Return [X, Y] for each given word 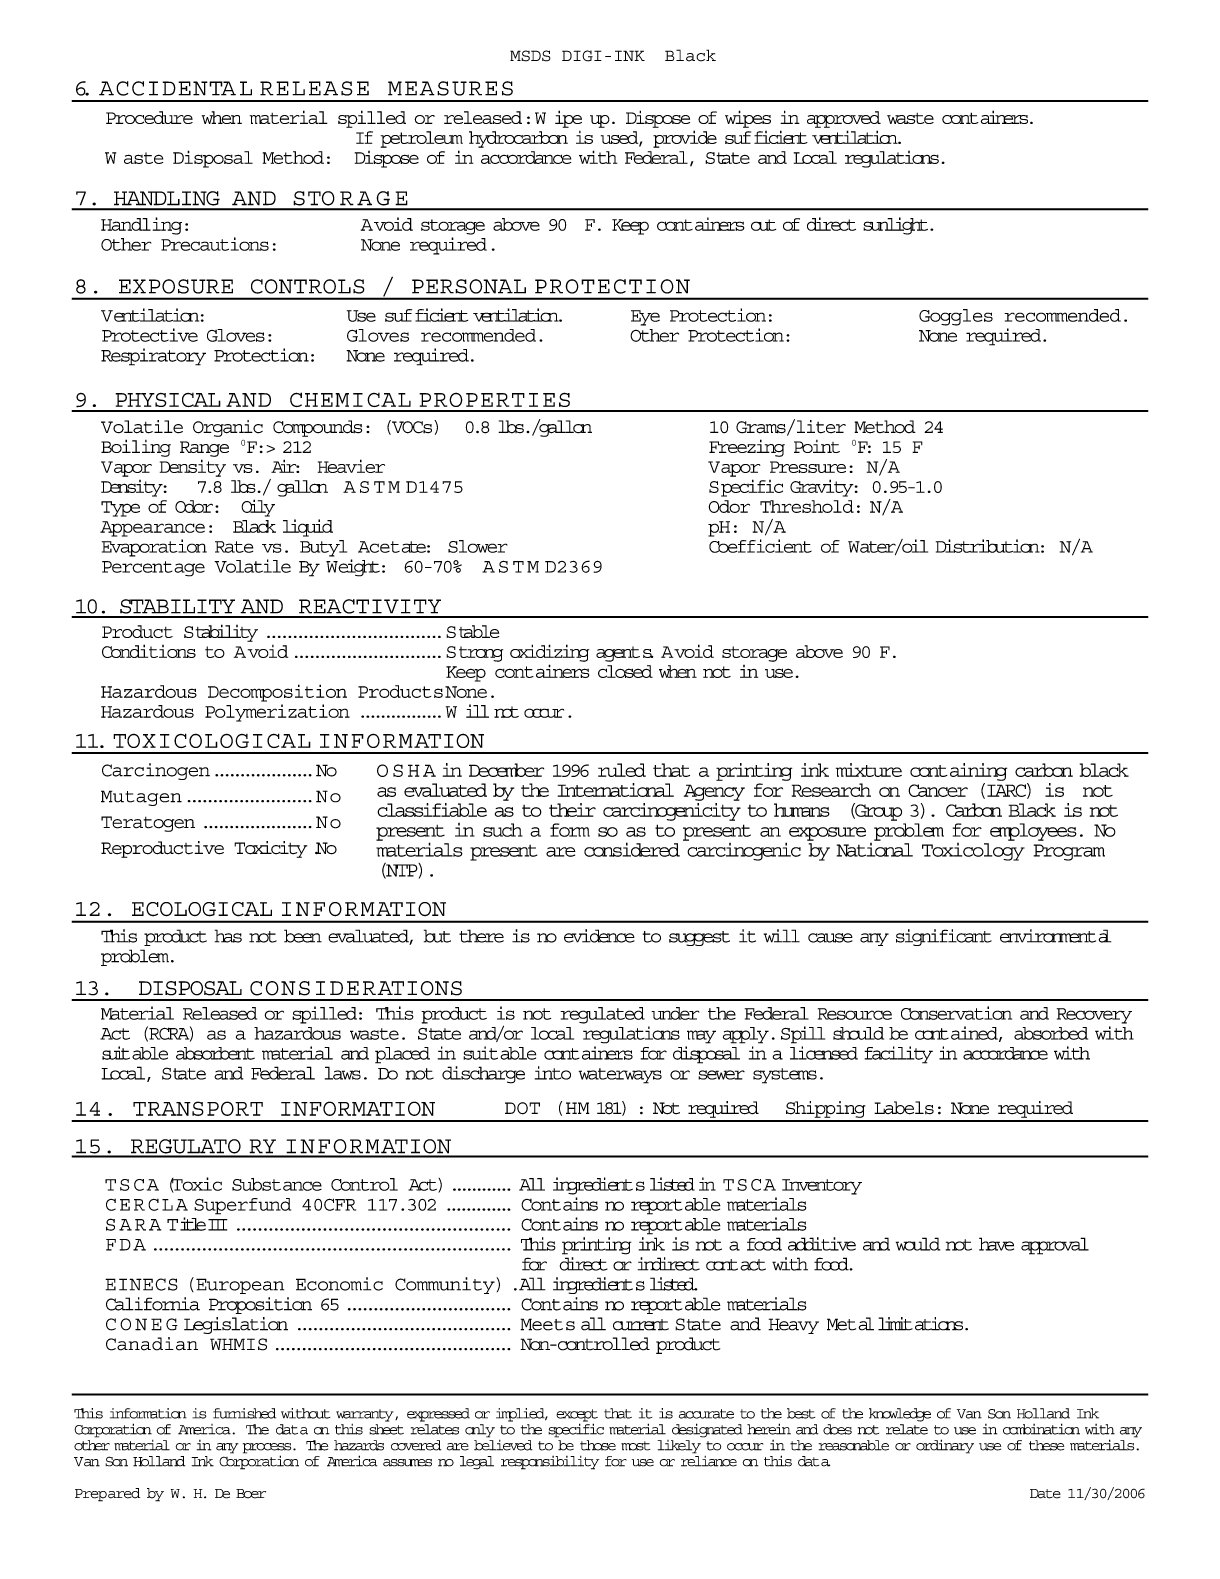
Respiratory [153, 357]
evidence [599, 936]
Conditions [149, 651]
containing [958, 772]
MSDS [530, 56]
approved [844, 119]
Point [817, 446]
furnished [244, 1413]
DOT [522, 1108]
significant [944, 937]
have [996, 1244]
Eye [645, 318]
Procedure [149, 117]
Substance [277, 1184]
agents [624, 654]
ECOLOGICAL [202, 909]
